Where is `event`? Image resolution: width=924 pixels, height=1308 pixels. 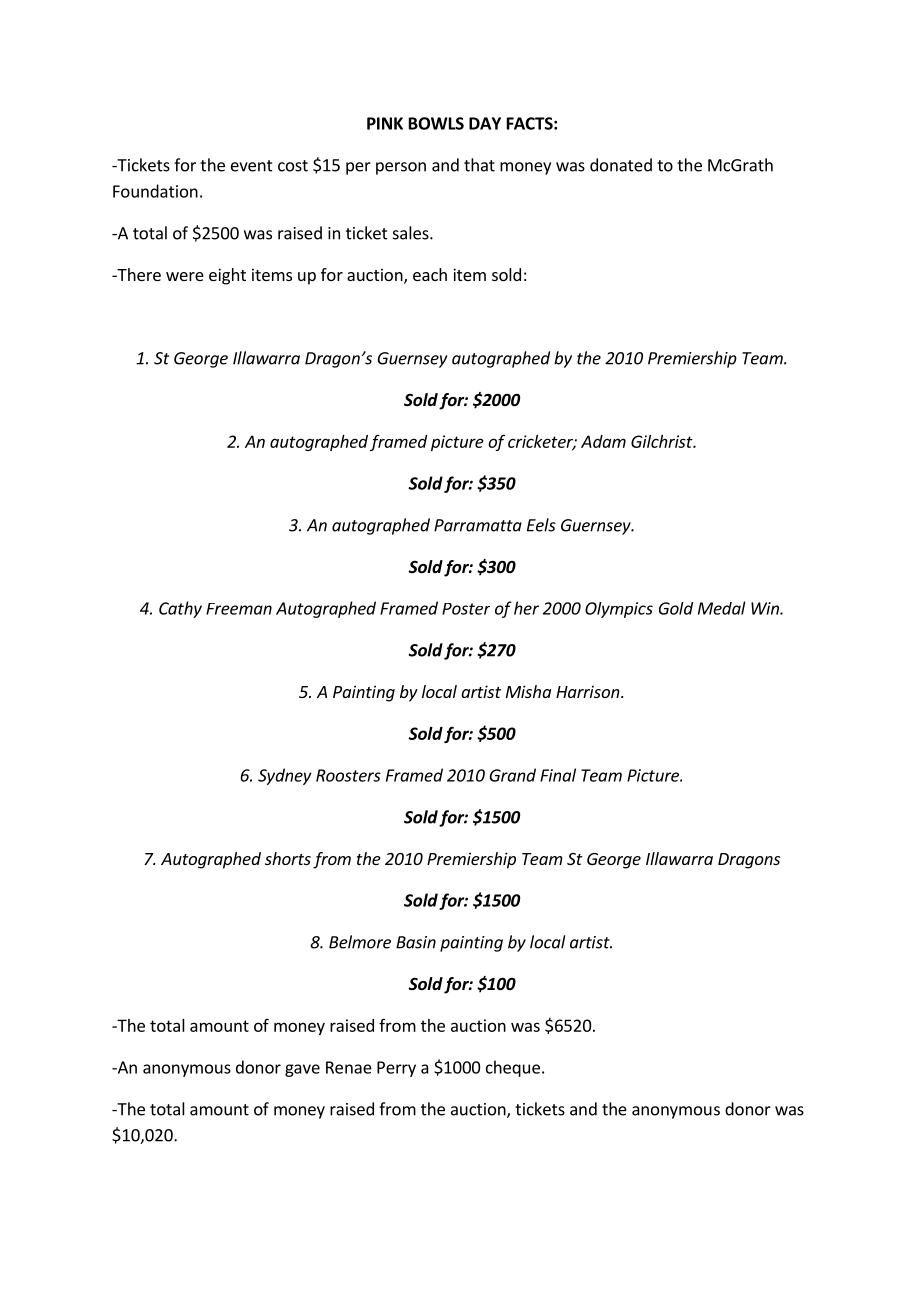
event is located at coordinates (252, 166).
